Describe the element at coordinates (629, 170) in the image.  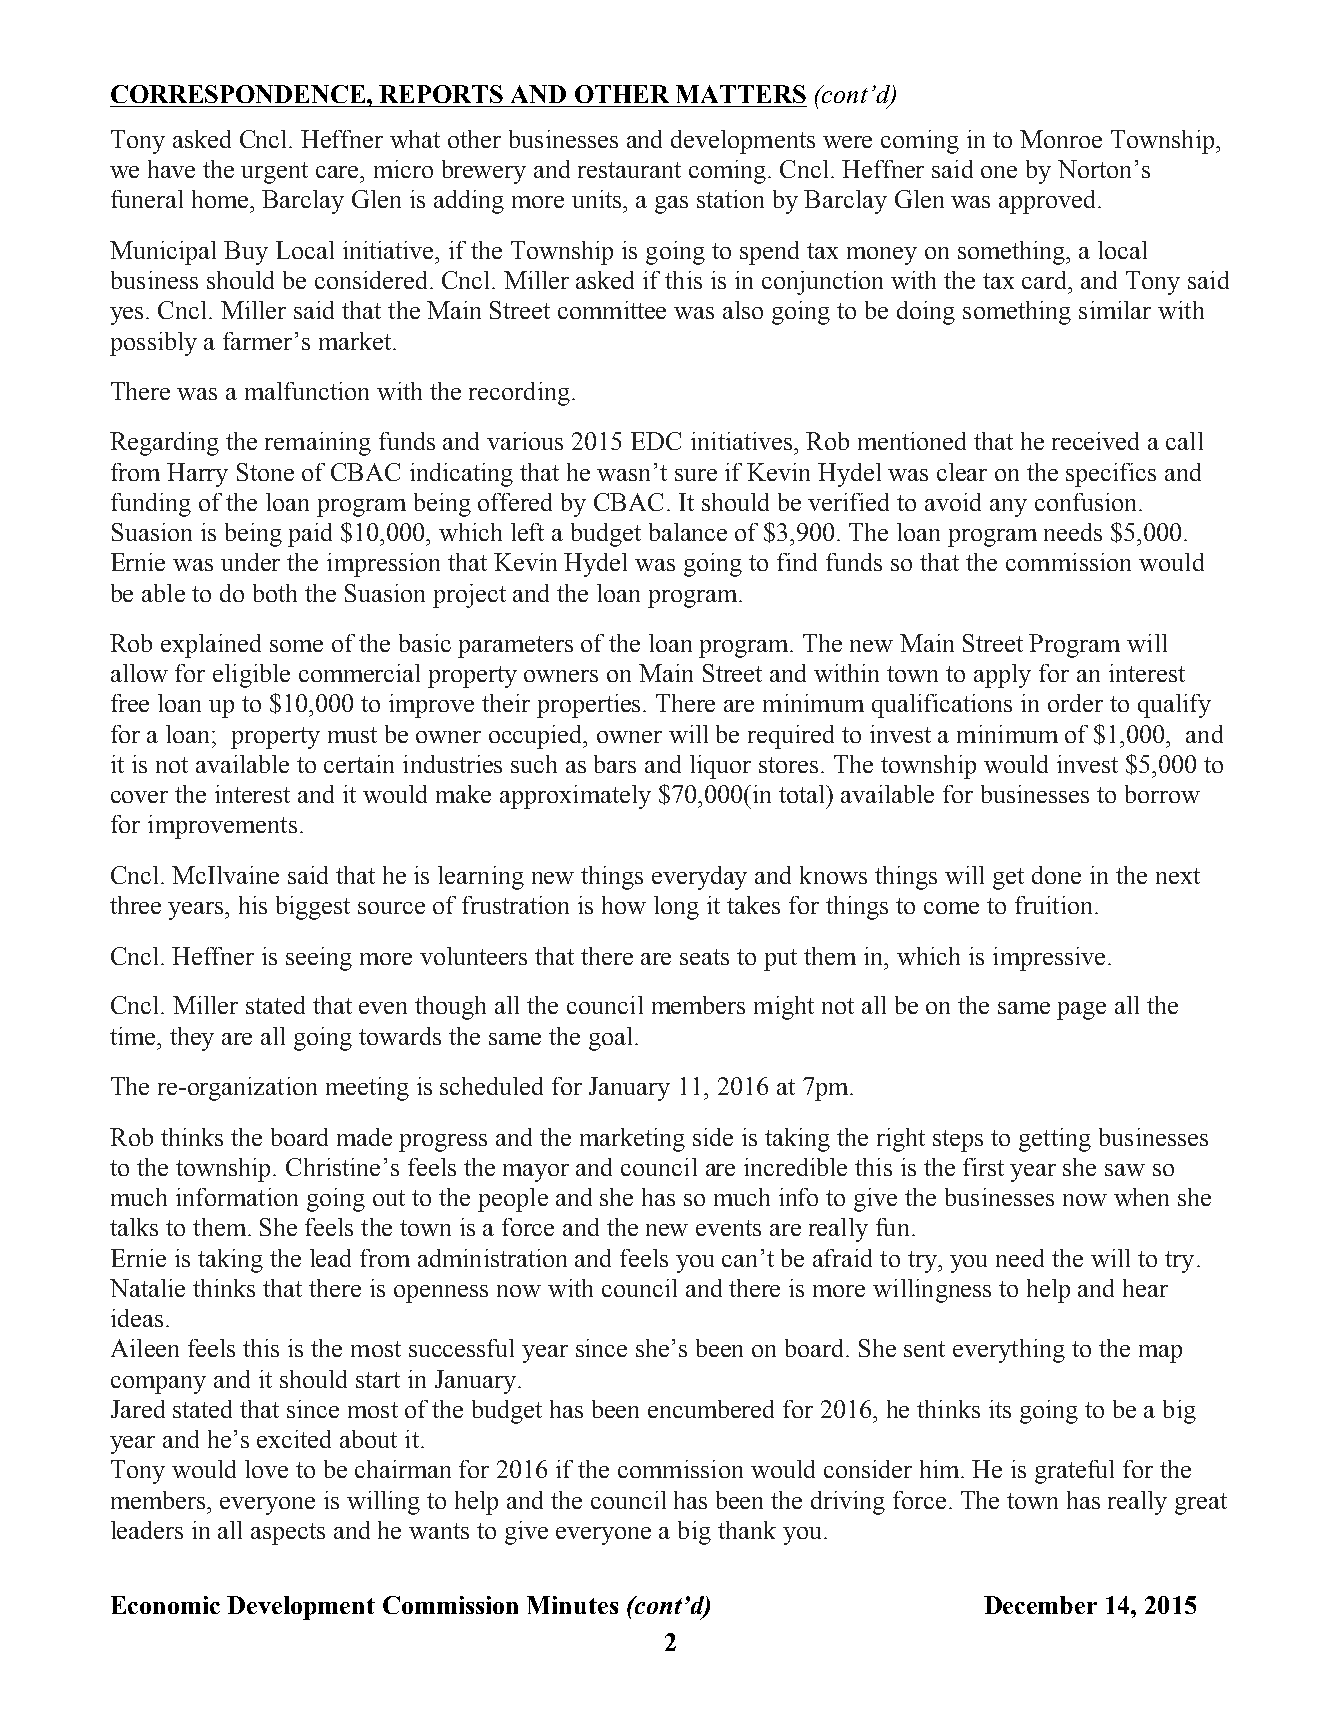
I see `restaurant` at that location.
